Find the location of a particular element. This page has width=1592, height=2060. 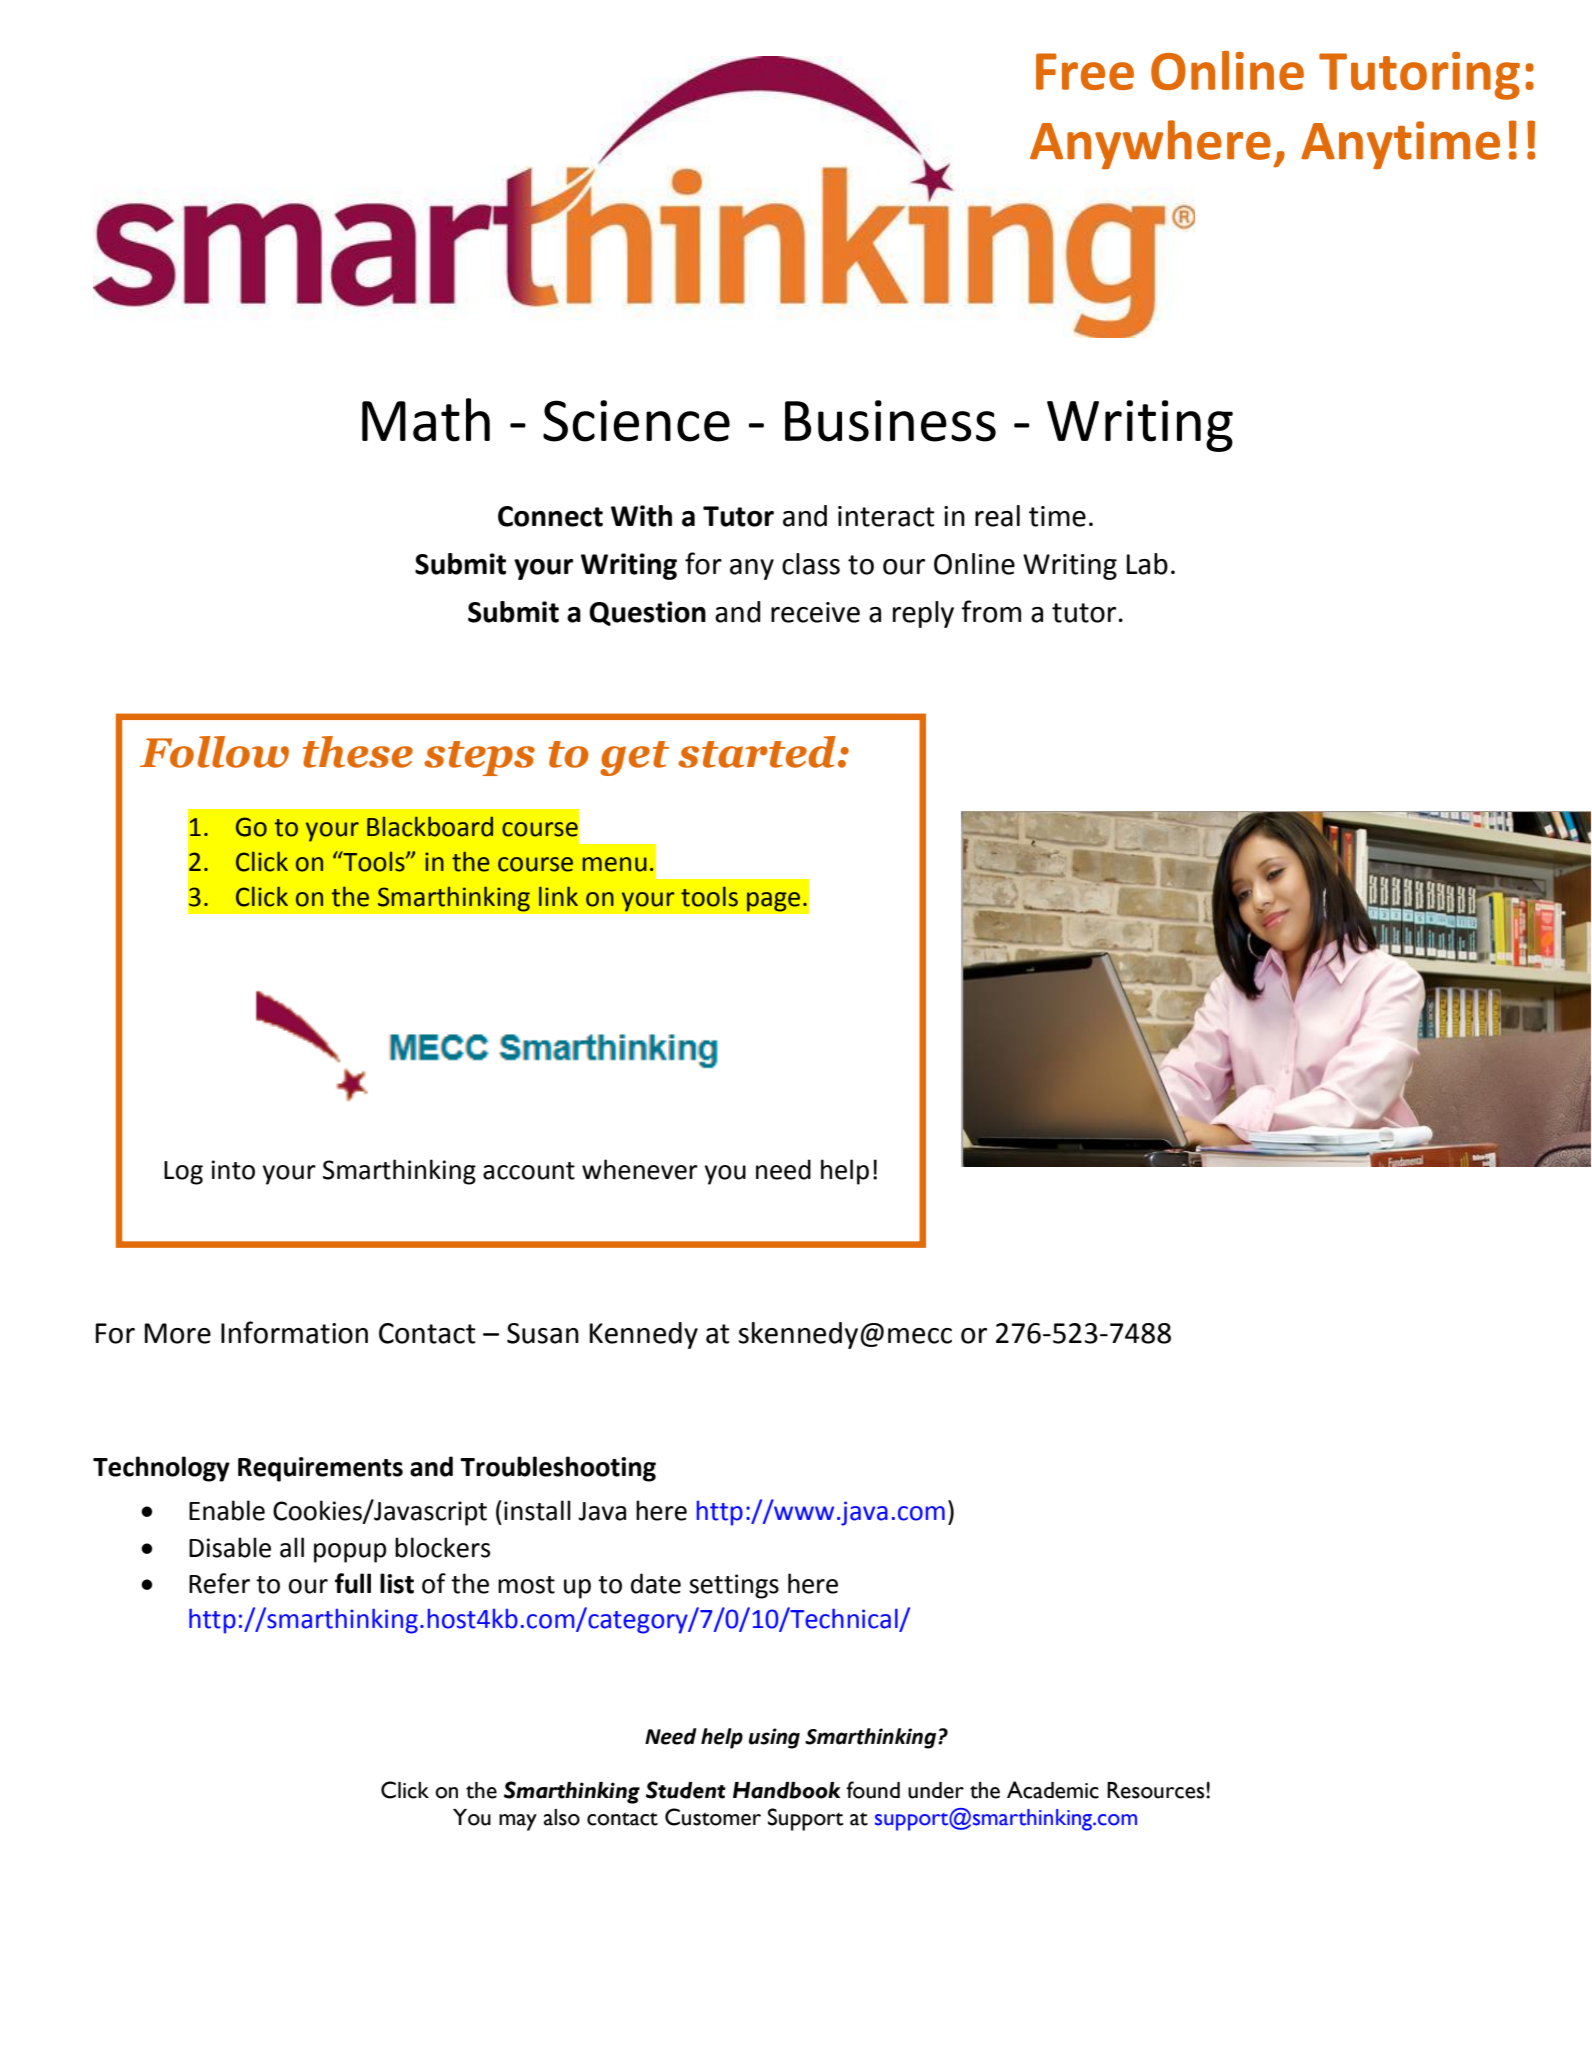

from is located at coordinates (991, 611).
